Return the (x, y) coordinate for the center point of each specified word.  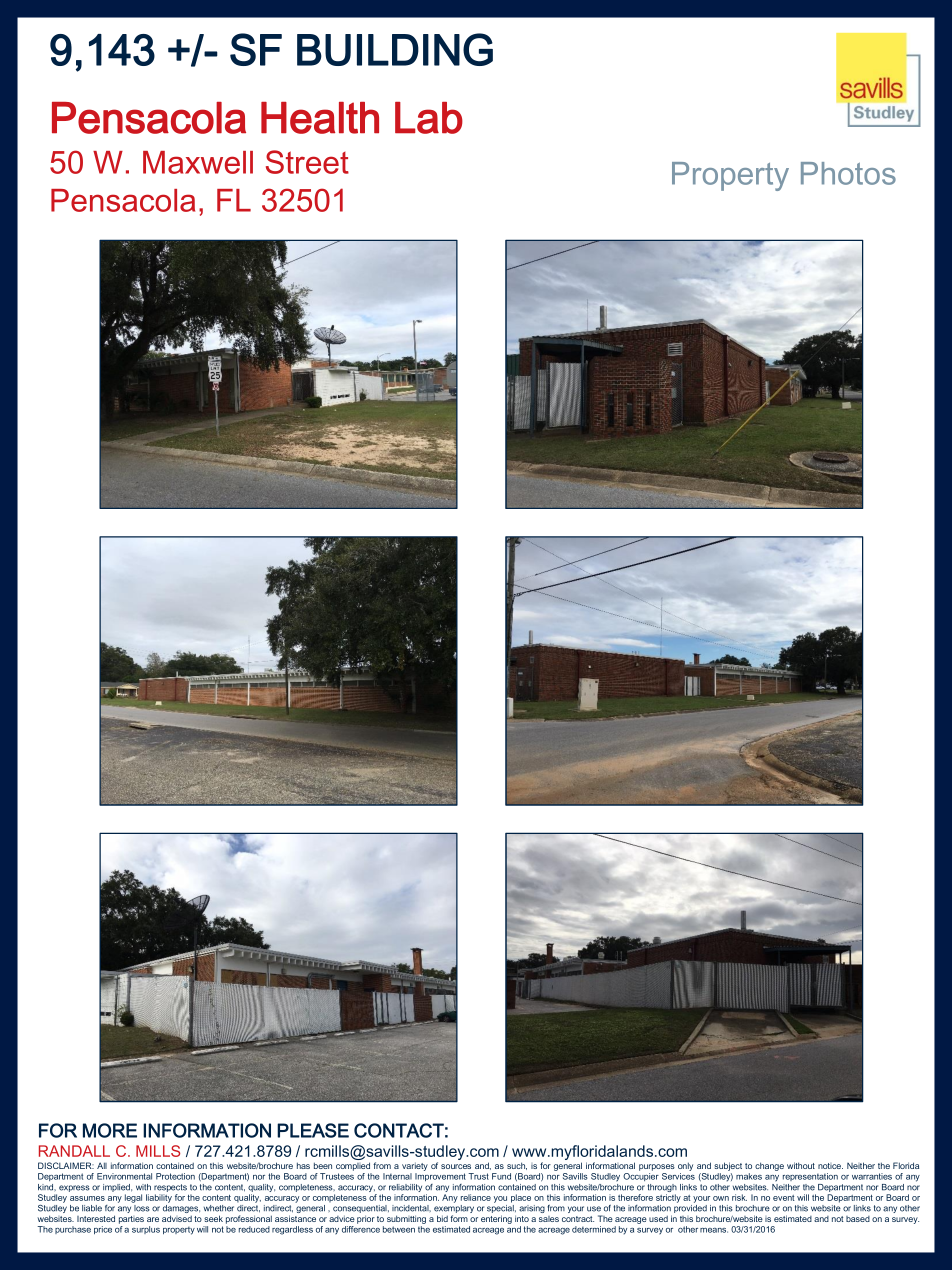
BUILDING (395, 49)
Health (320, 118)
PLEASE (313, 1130)
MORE (110, 1130)
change (769, 1166)
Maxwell (198, 162)
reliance (476, 1197)
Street (307, 162)
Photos (848, 173)
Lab (429, 118)
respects (170, 1189)
